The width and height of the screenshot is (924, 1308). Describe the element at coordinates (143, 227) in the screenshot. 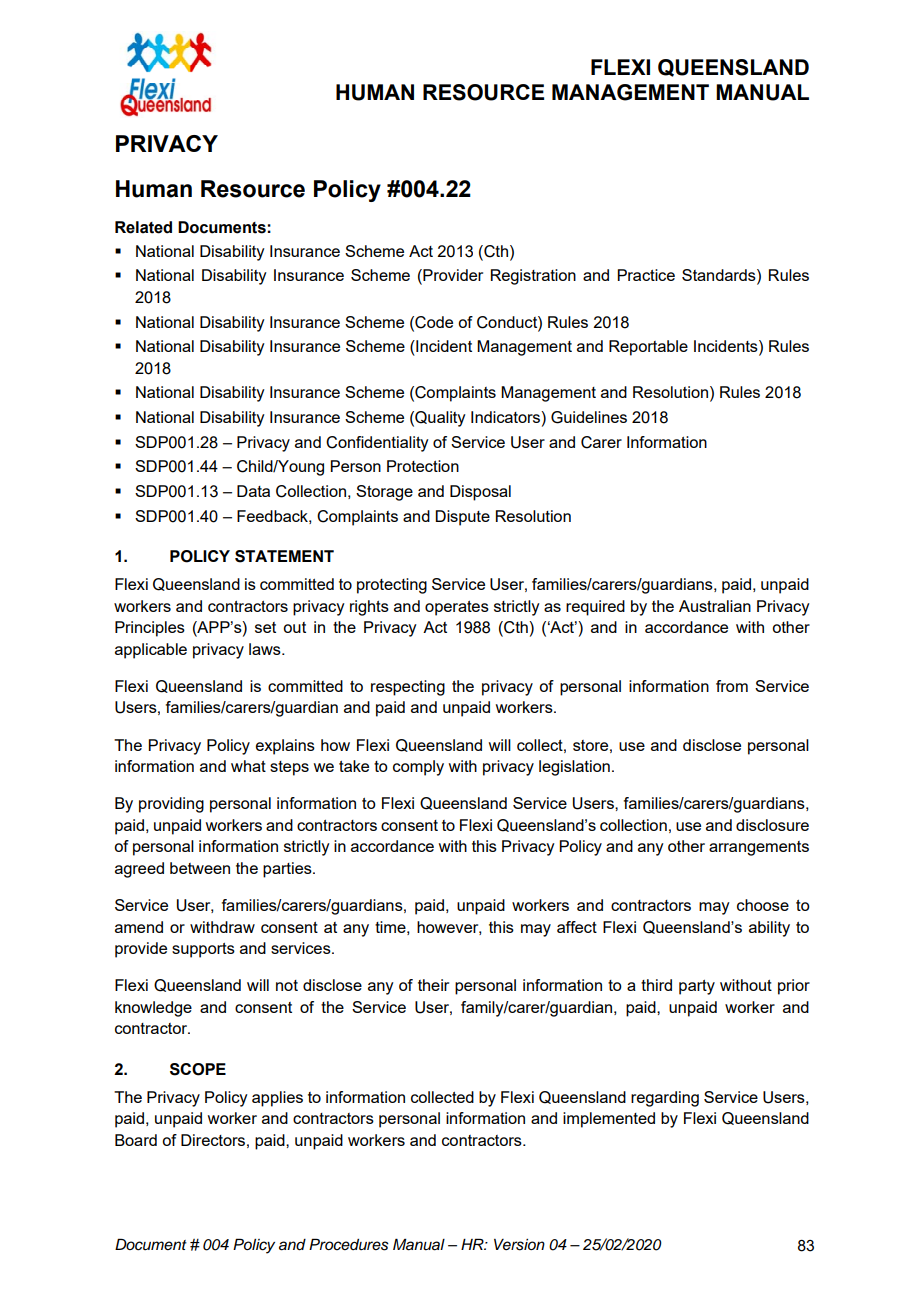

I see `Related` at that location.
